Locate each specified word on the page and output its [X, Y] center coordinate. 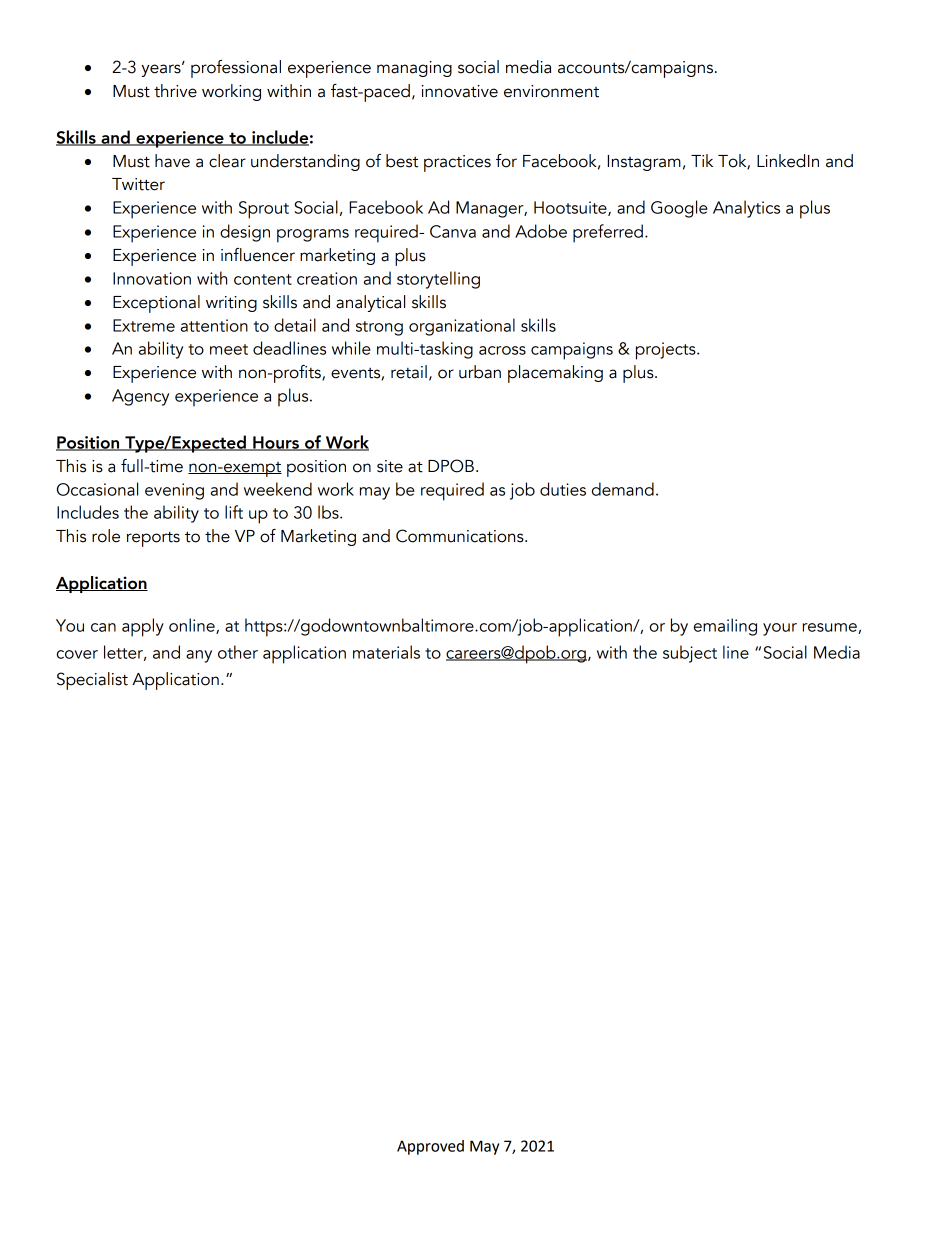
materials [386, 652]
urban [480, 372]
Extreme [144, 325]
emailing [725, 627]
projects [667, 351]
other [238, 652]
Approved [430, 1147]
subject [690, 654]
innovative [459, 91]
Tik [702, 160]
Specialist [92, 681]
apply [143, 627]
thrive [175, 91]
